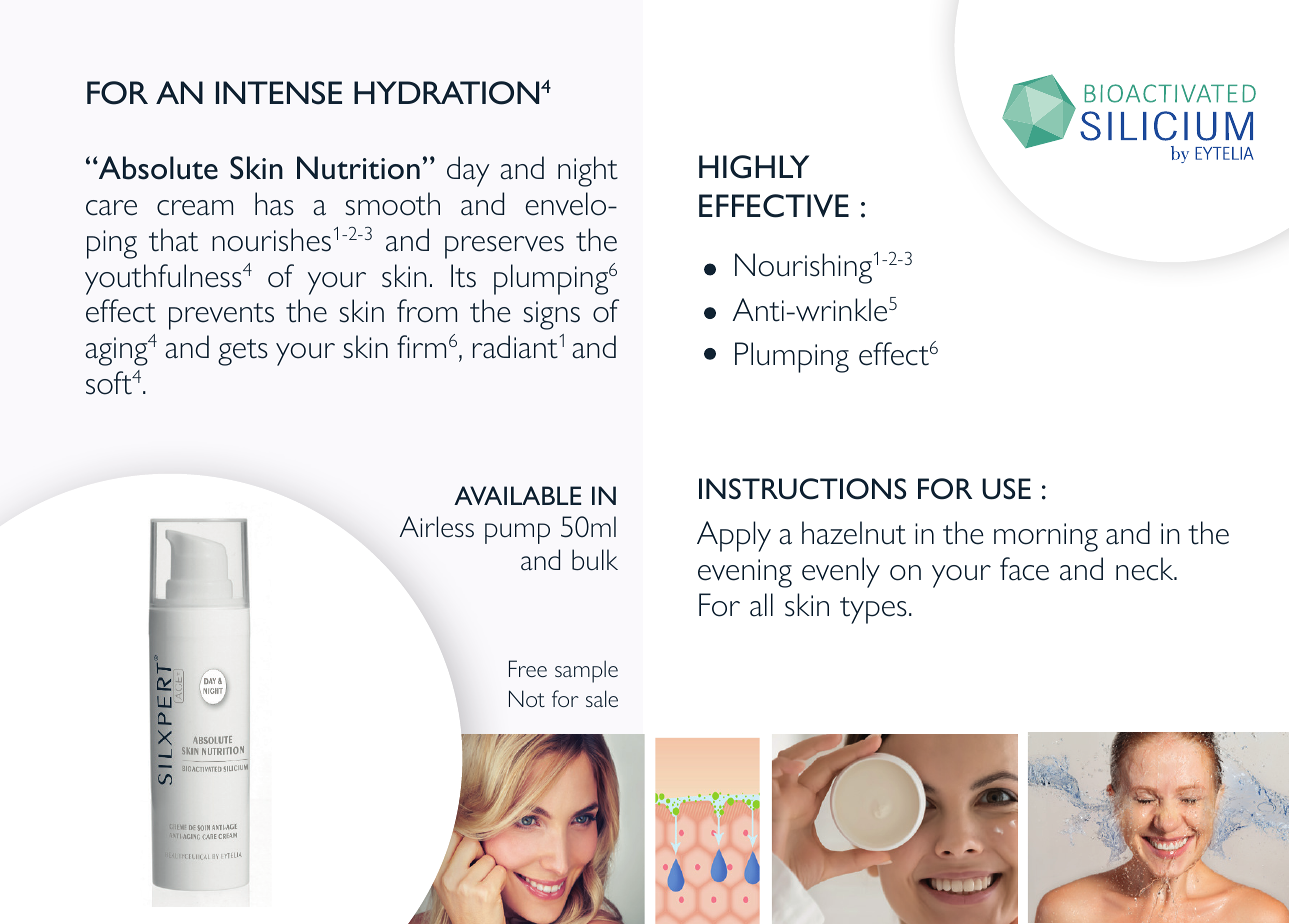  What do you see at coordinates (528, 668) in the document?
I see `Free` at bounding box center [528, 668].
